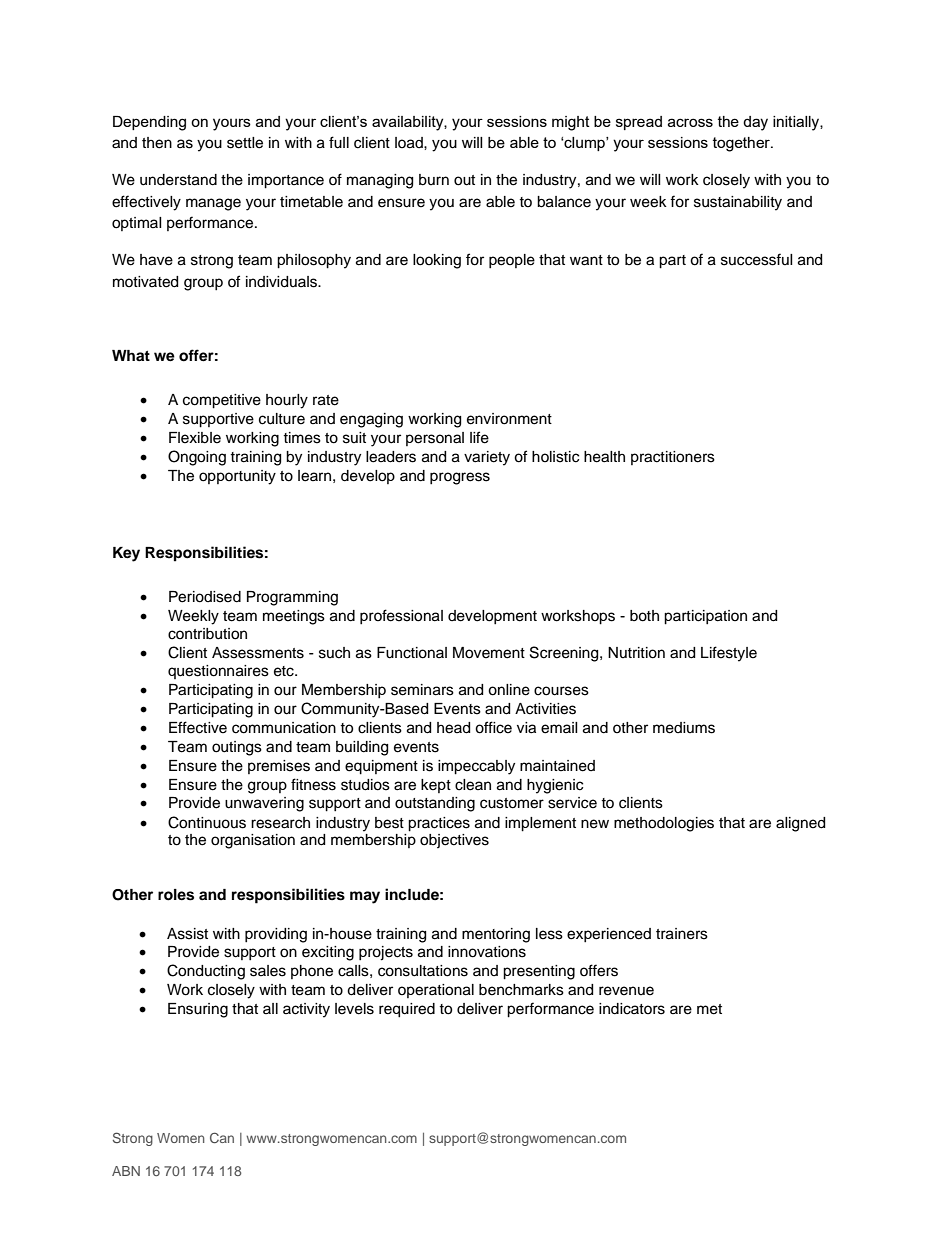 The height and width of the image is (1233, 952). Describe the element at coordinates (489, 653) in the image. I see `Movement` at that location.
